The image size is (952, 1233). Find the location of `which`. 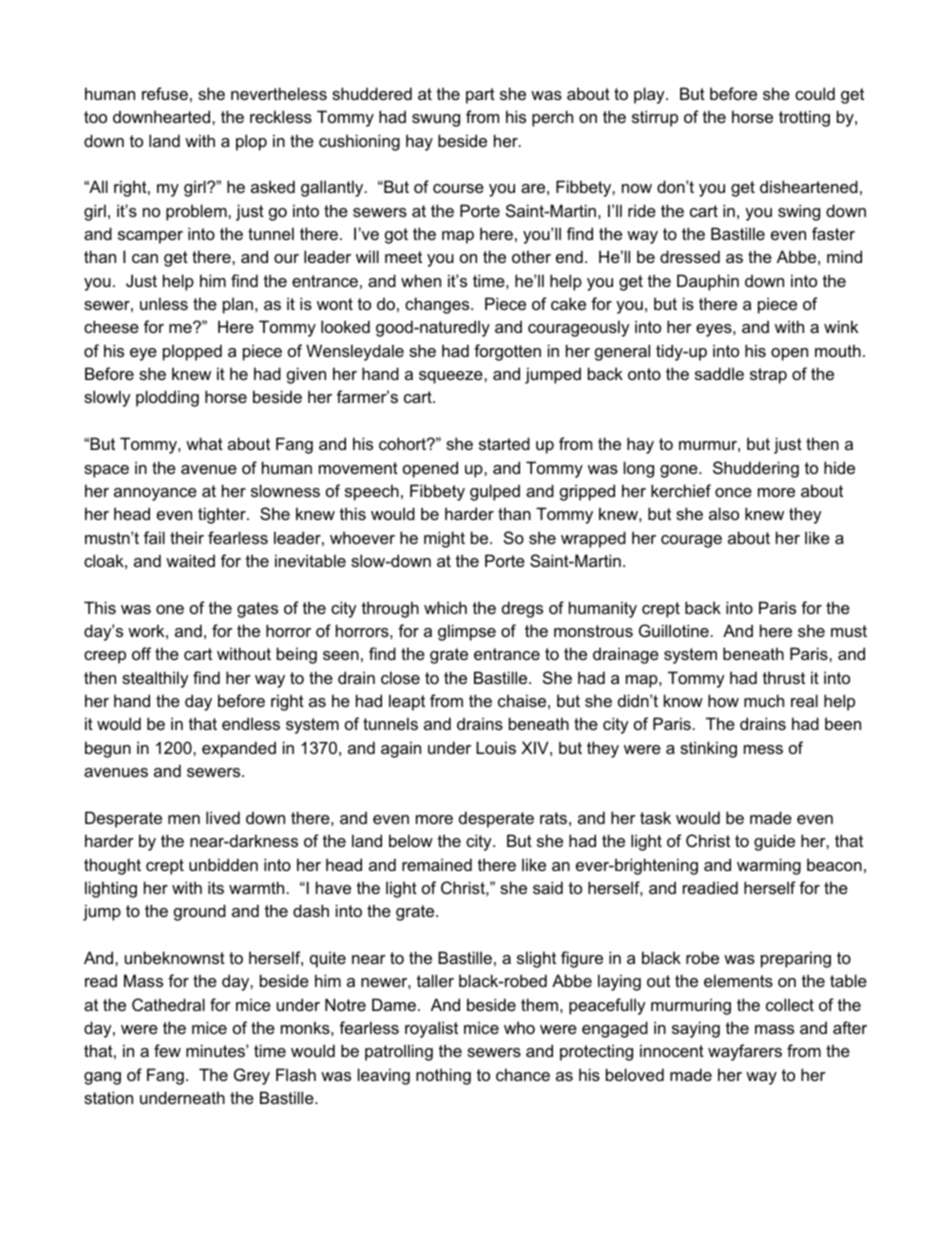

which is located at coordinates (445, 607).
